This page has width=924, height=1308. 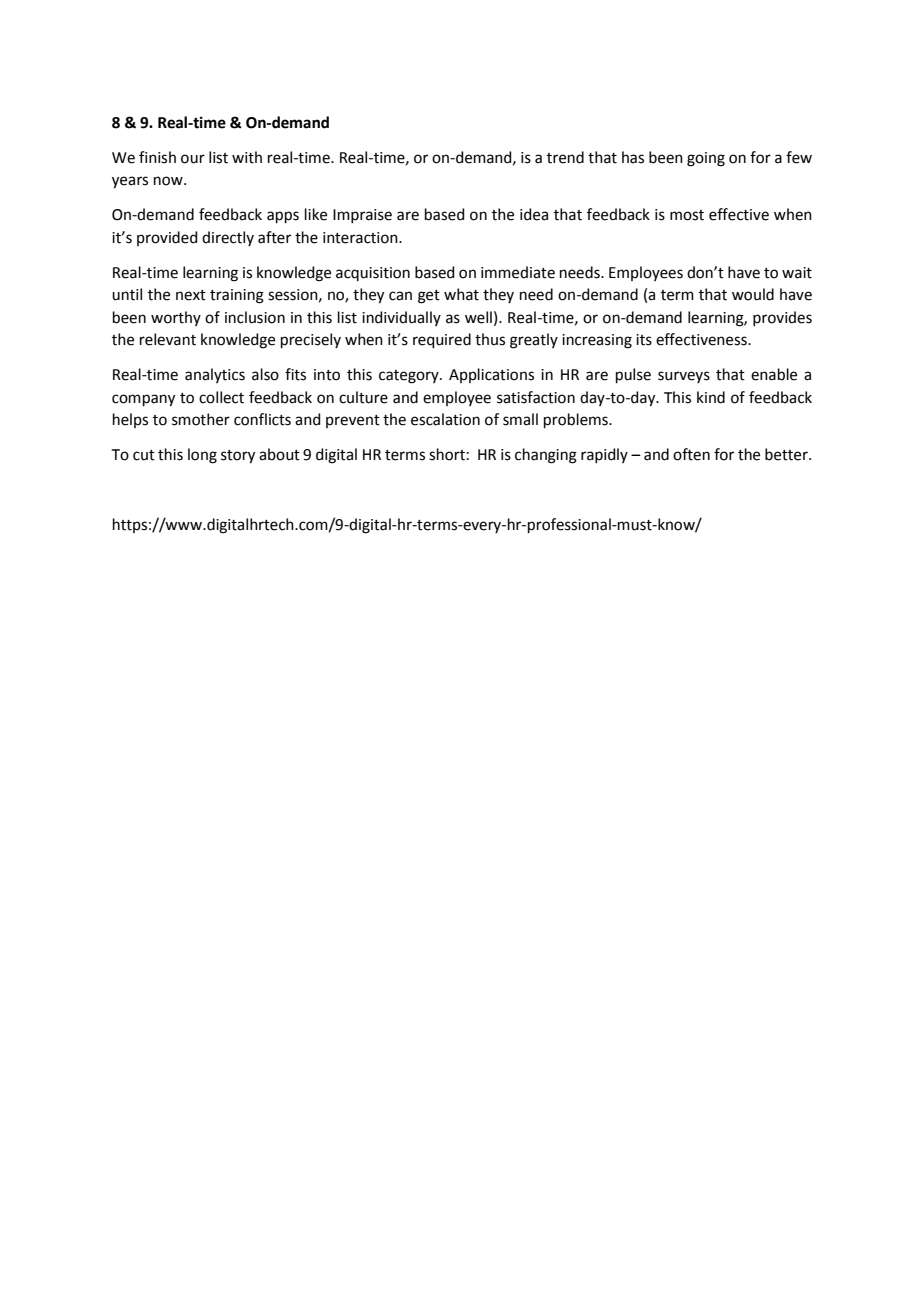 I want to click on immediate, so click(x=518, y=272).
